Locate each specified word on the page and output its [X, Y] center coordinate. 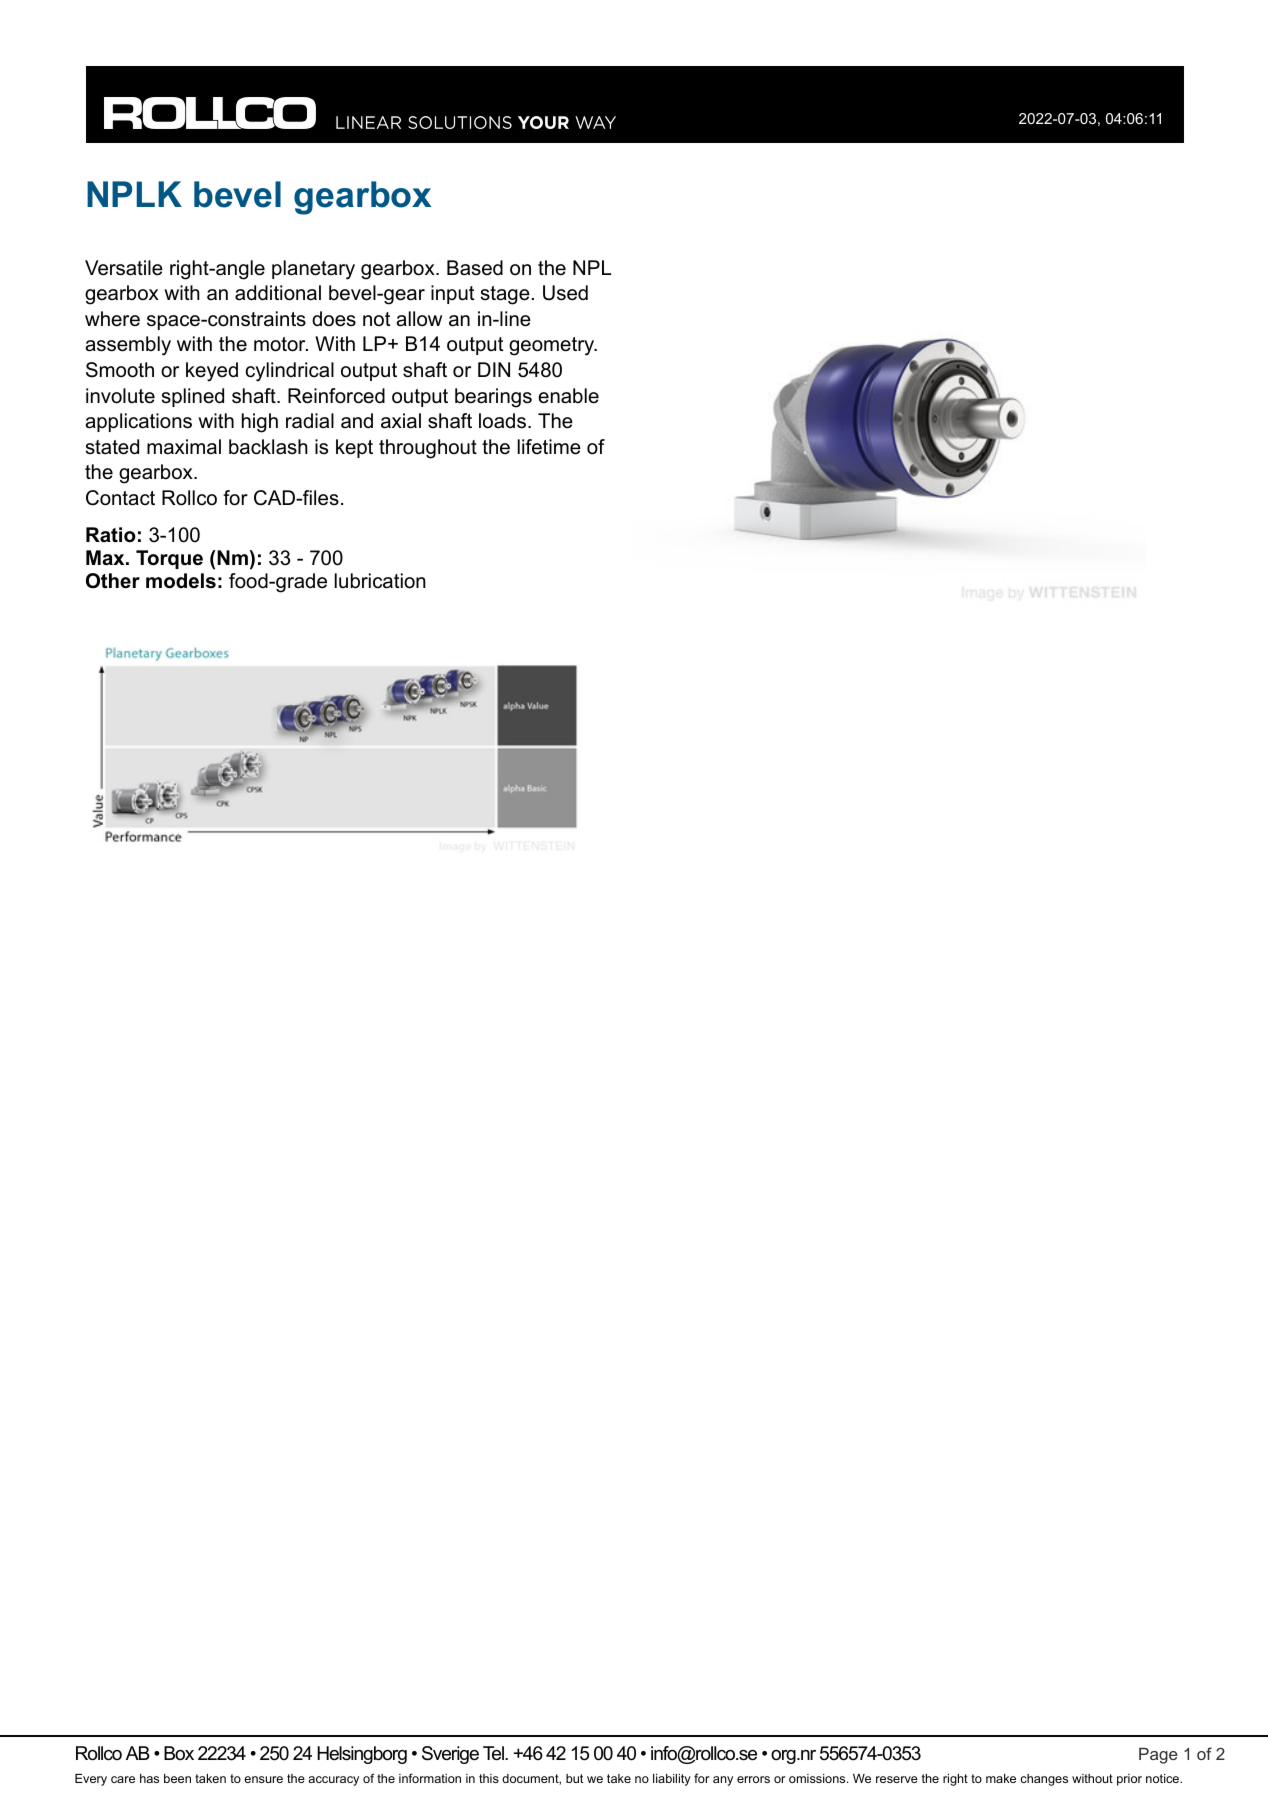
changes [1044, 1780]
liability [672, 1780]
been [177, 1778]
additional [278, 293]
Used [565, 293]
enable [568, 396]
